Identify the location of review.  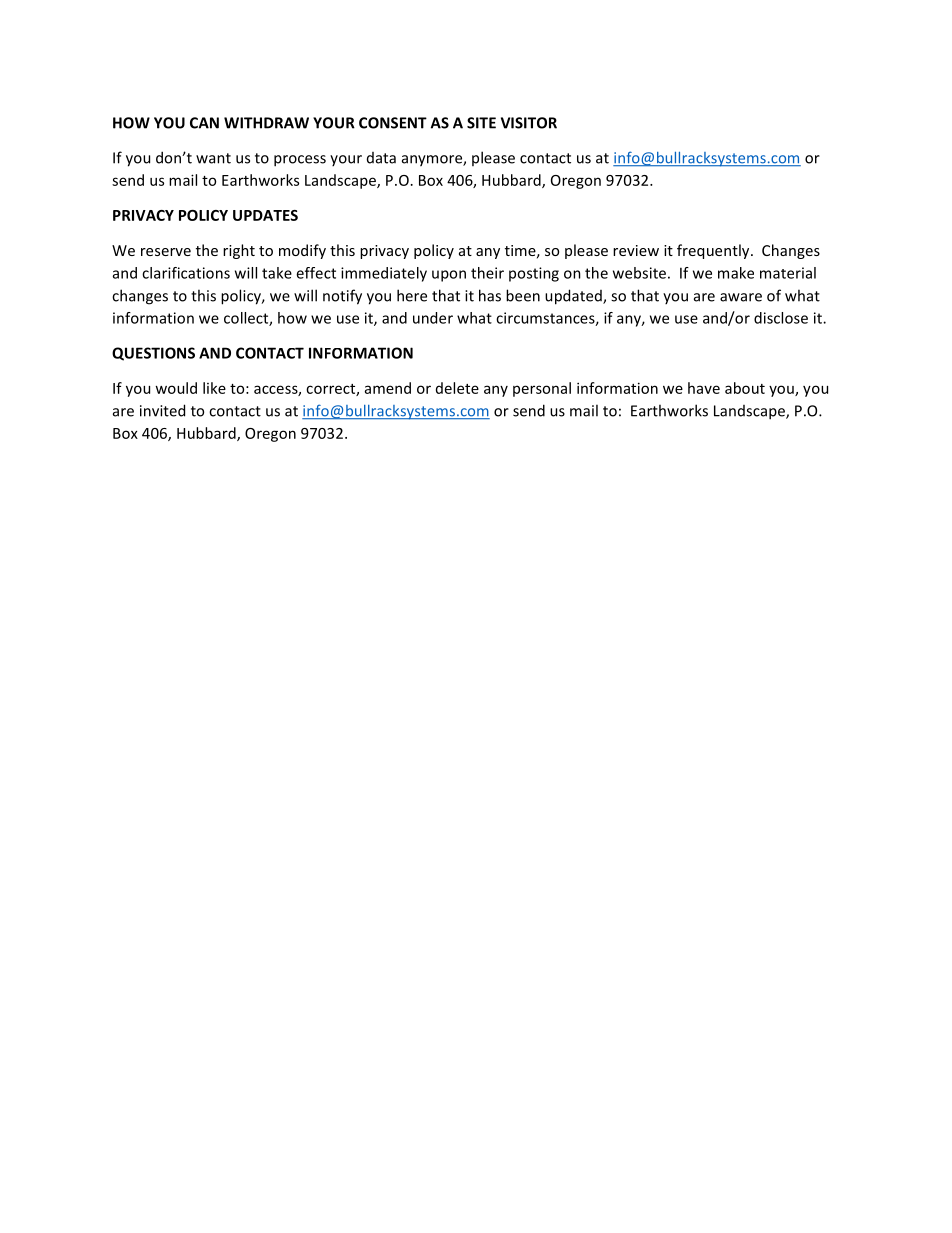
(636, 250).
